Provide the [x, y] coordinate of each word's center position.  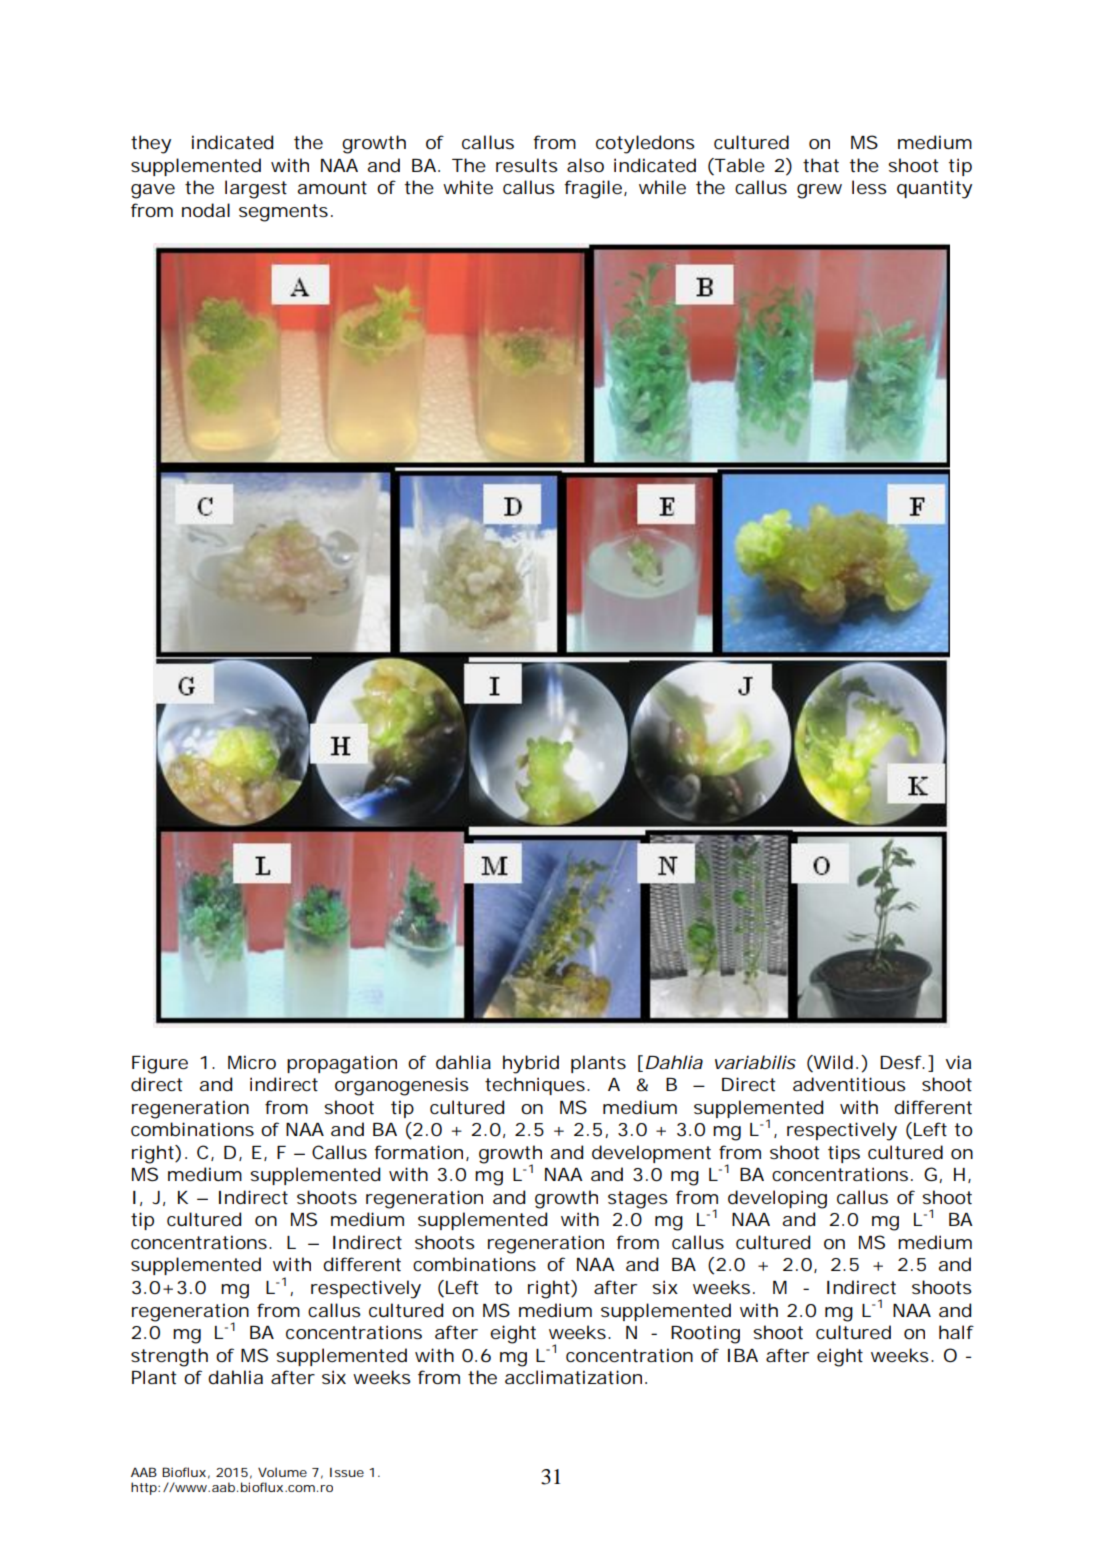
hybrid [531, 1064]
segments [283, 213]
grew [819, 191]
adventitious [849, 1084]
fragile [593, 189]
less [869, 187]
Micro [252, 1062]
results [527, 165]
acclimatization [573, 1377]
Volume [282, 1472]
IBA [743, 1355]
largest [256, 189]
